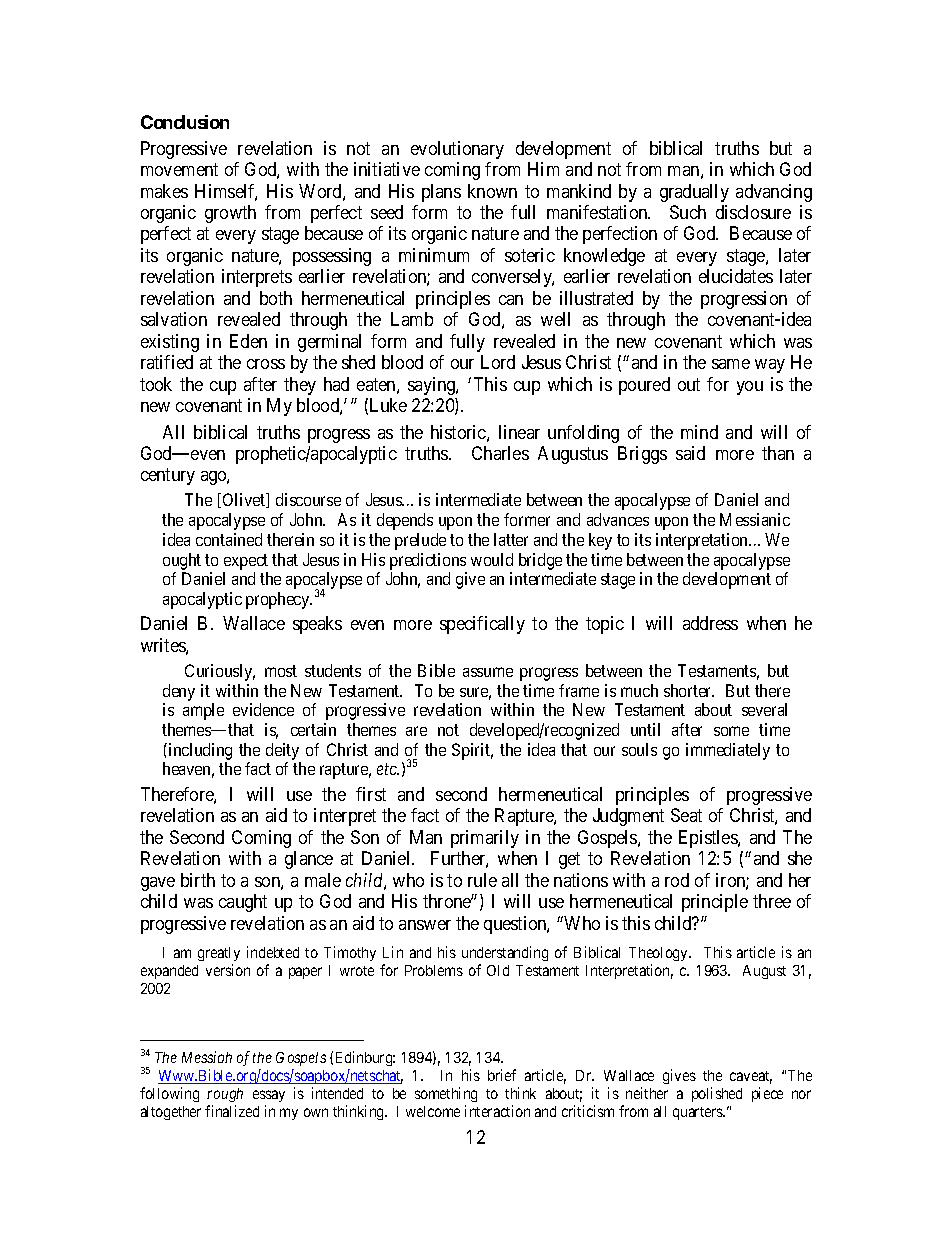 The image size is (952, 1233). Describe the element at coordinates (226, 192) in the screenshot. I see `Himself` at that location.
